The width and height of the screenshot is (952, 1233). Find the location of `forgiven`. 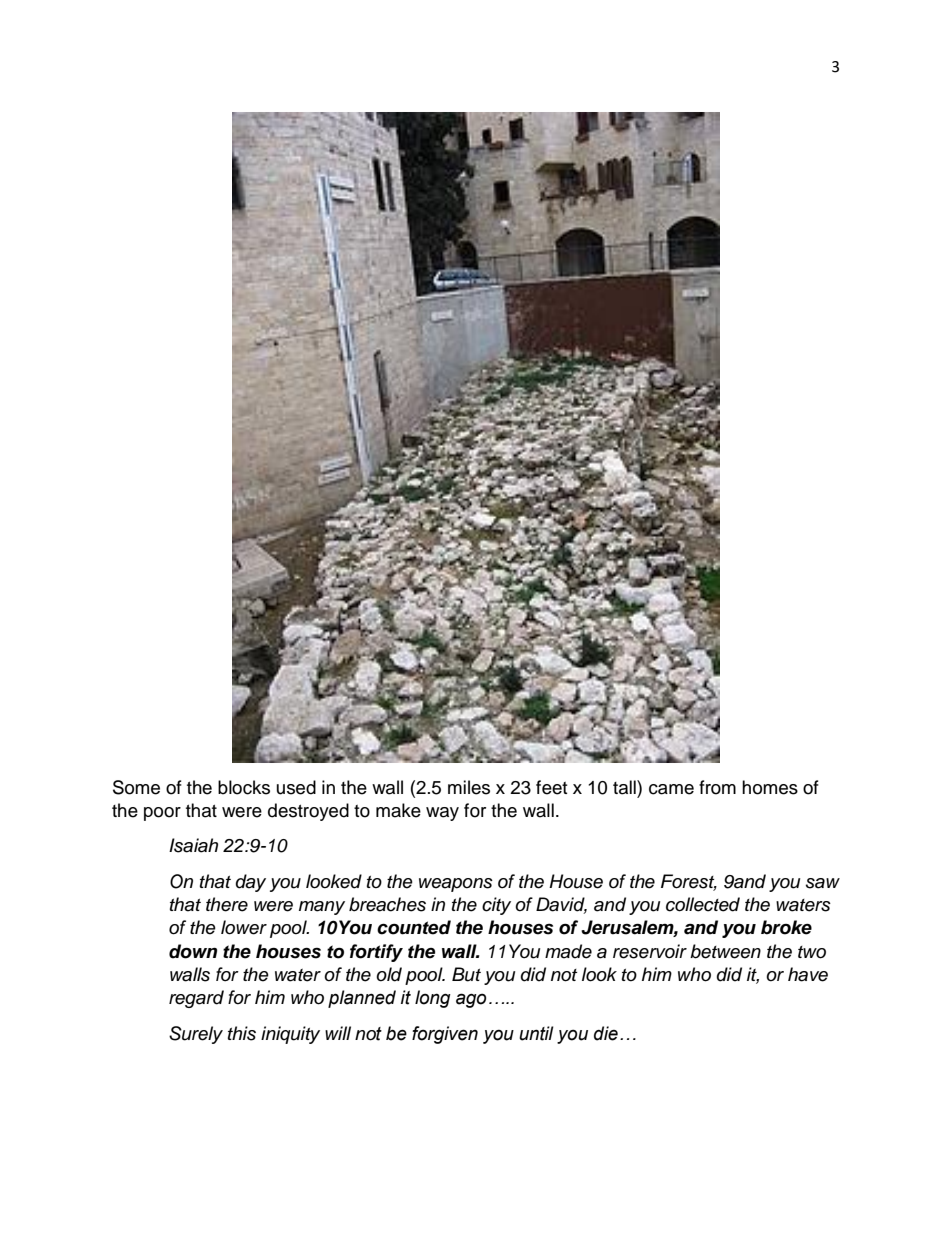

forgiven is located at coordinates (445, 1035).
